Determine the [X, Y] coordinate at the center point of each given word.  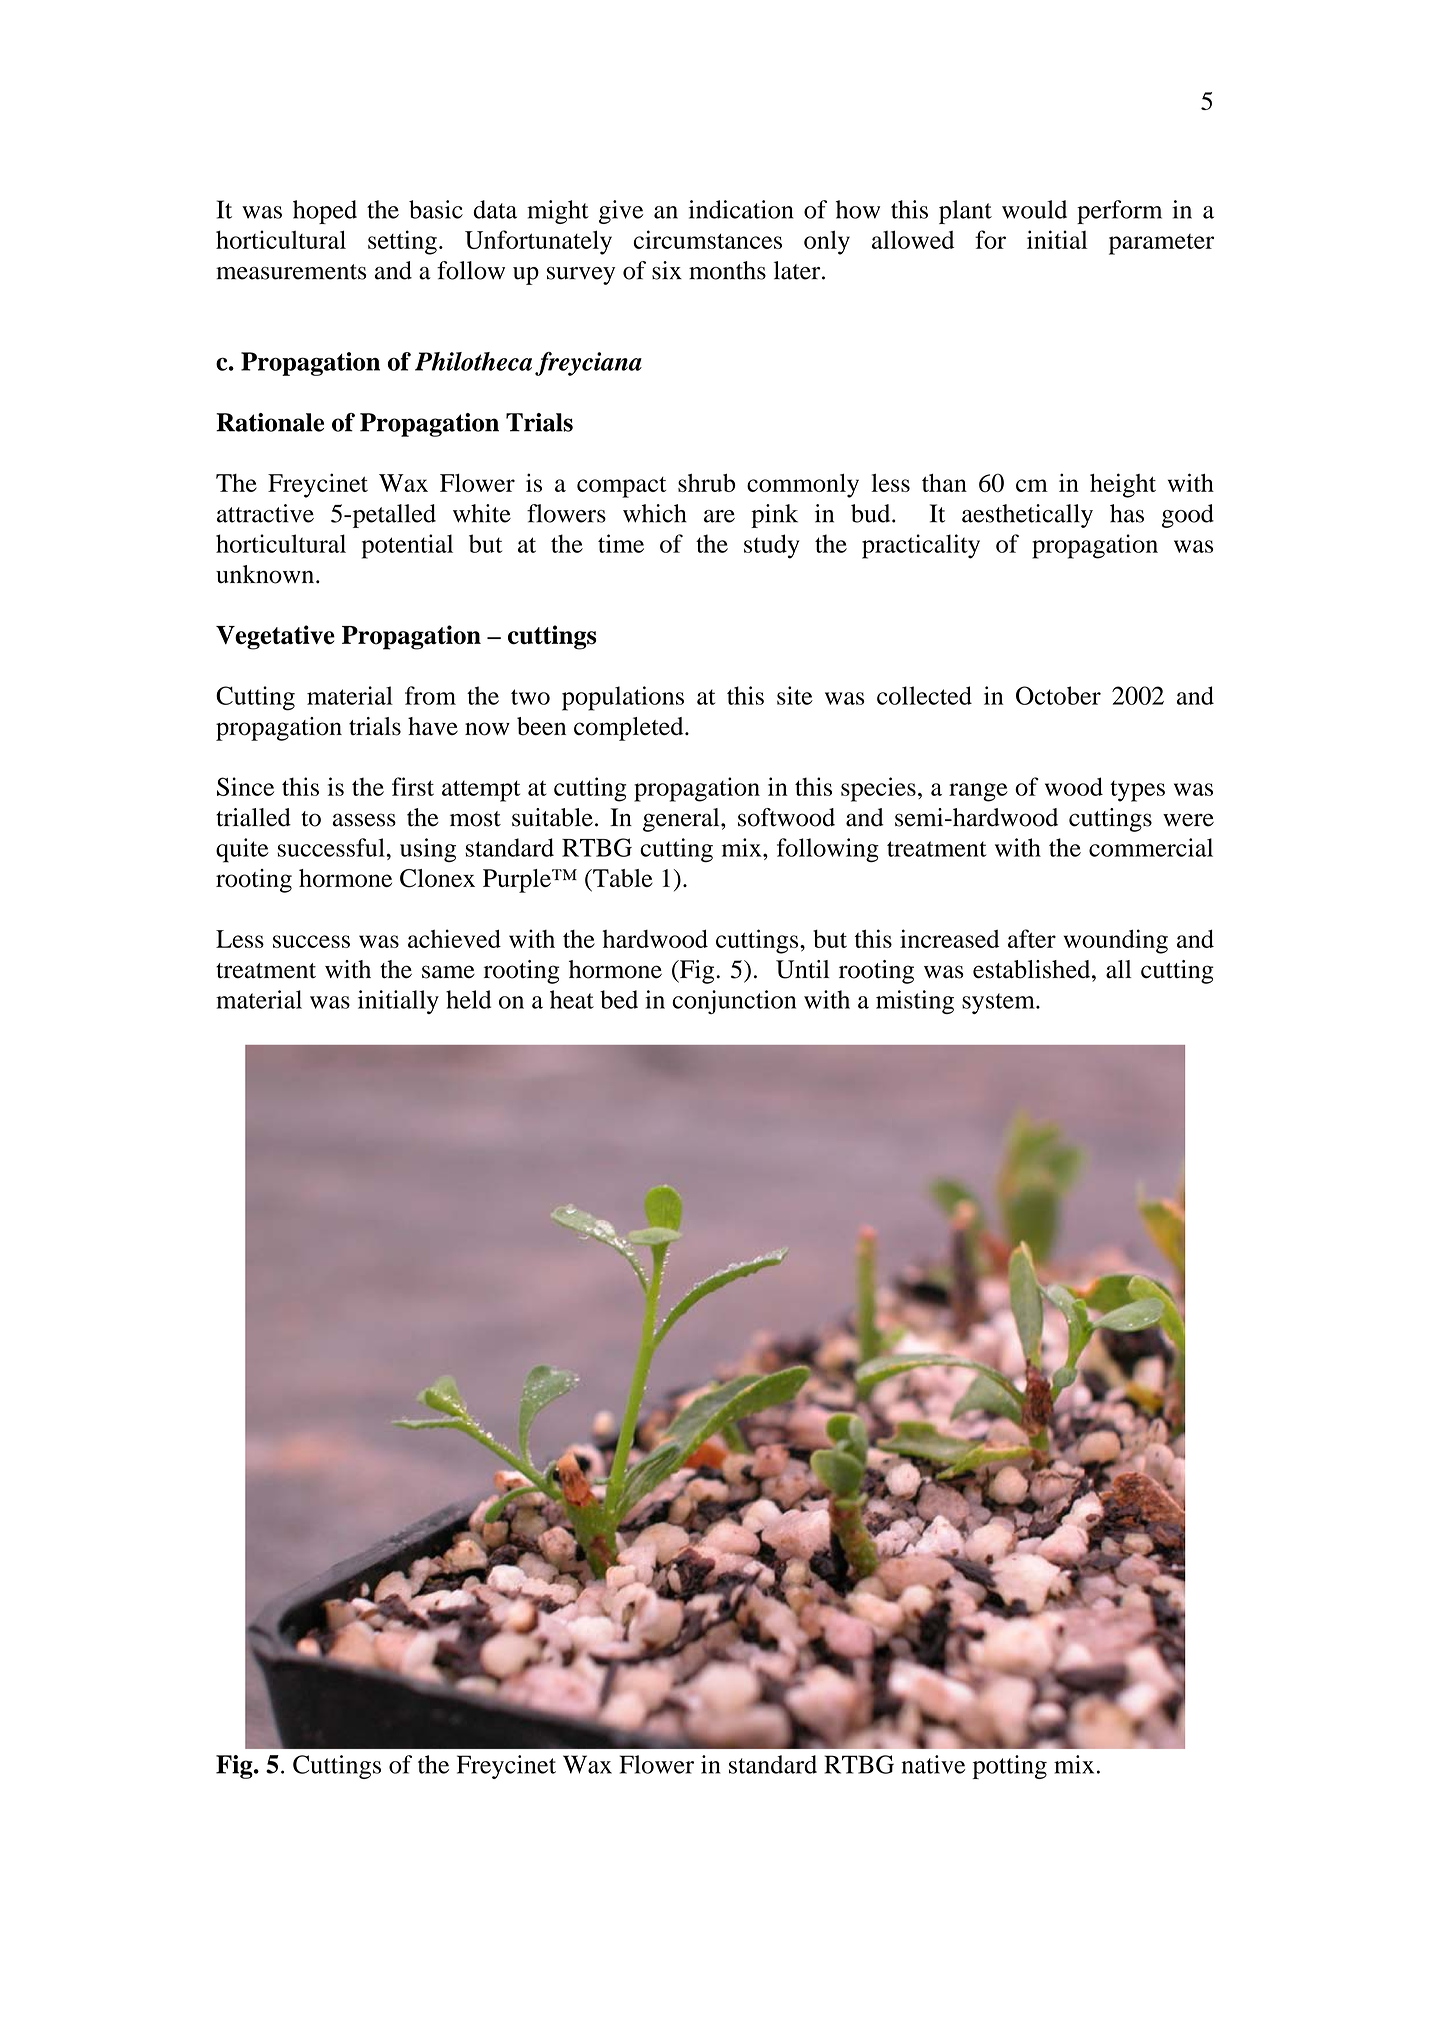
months [727, 270]
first [413, 786]
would [1034, 209]
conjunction [734, 1002]
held [468, 999]
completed [630, 729]
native [933, 1764]
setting [402, 242]
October [1058, 695]
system [999, 1003]
